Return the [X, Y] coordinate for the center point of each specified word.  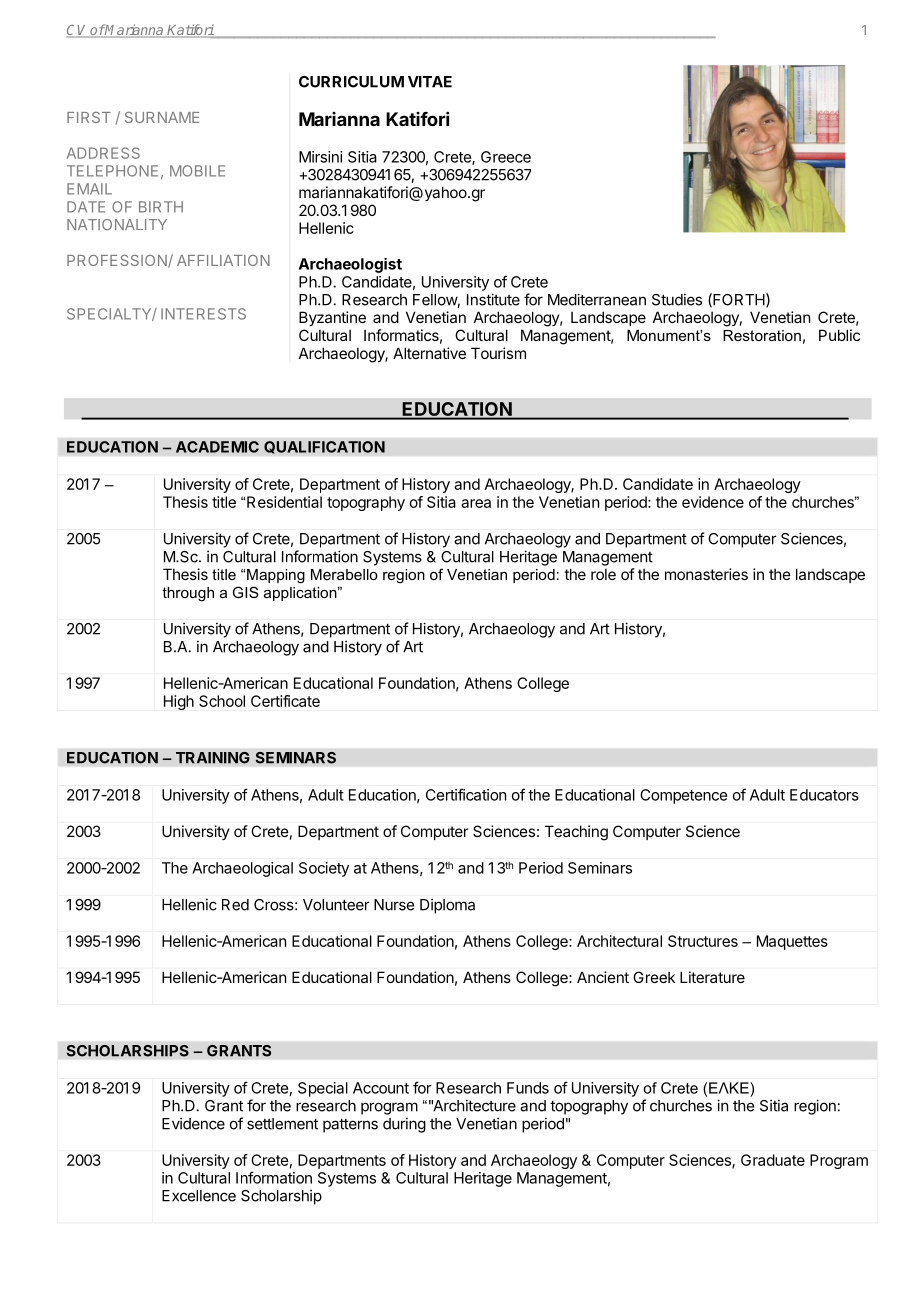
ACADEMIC [217, 447]
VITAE [430, 82]
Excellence [199, 1196]
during [404, 1125]
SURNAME [162, 117]
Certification [466, 794]
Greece [506, 157]
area [476, 503]
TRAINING [213, 758]
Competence [683, 796]
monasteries [706, 574]
